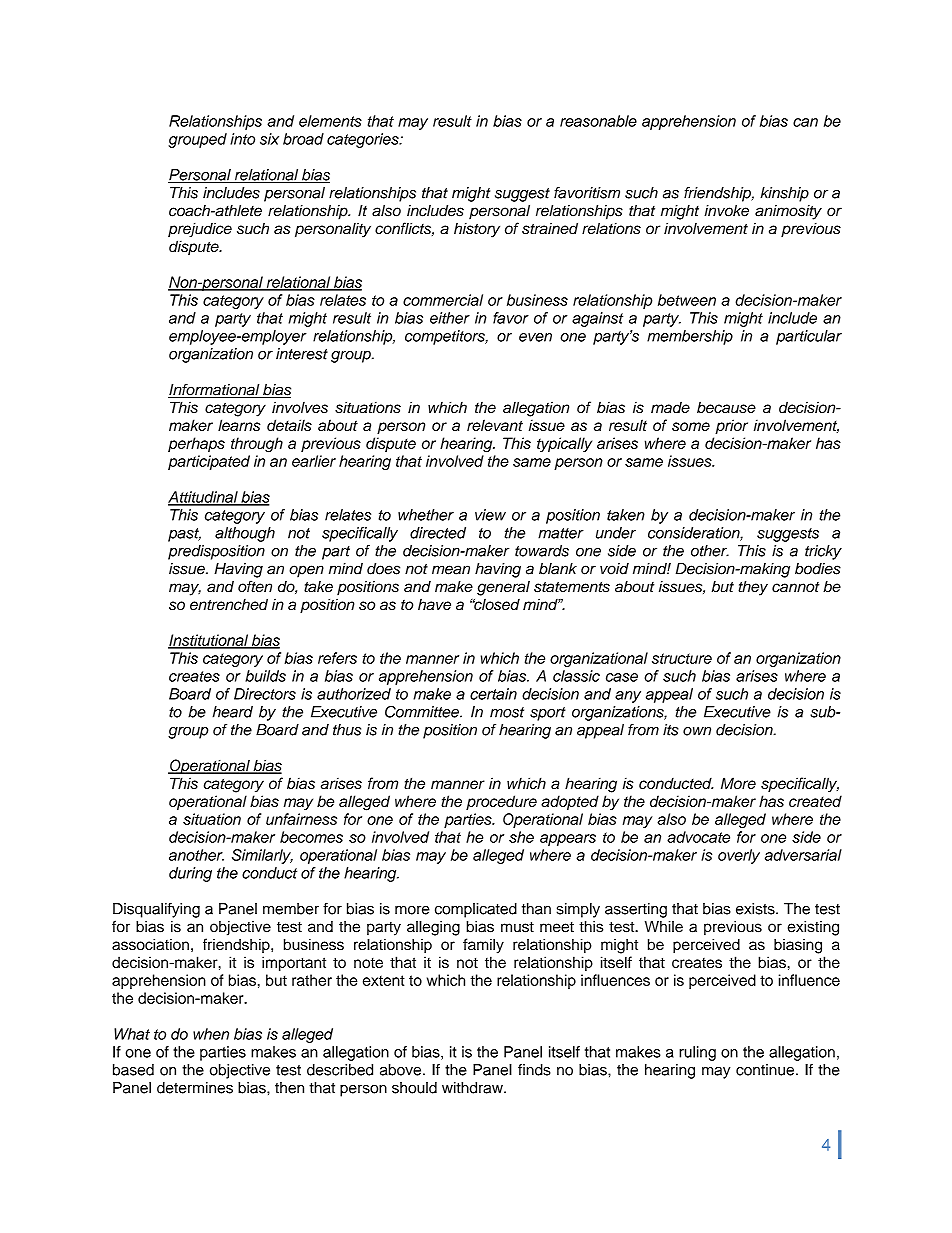 This screenshot has width=952, height=1233. Describe the element at coordinates (753, 588) in the screenshot. I see `they` at that location.
